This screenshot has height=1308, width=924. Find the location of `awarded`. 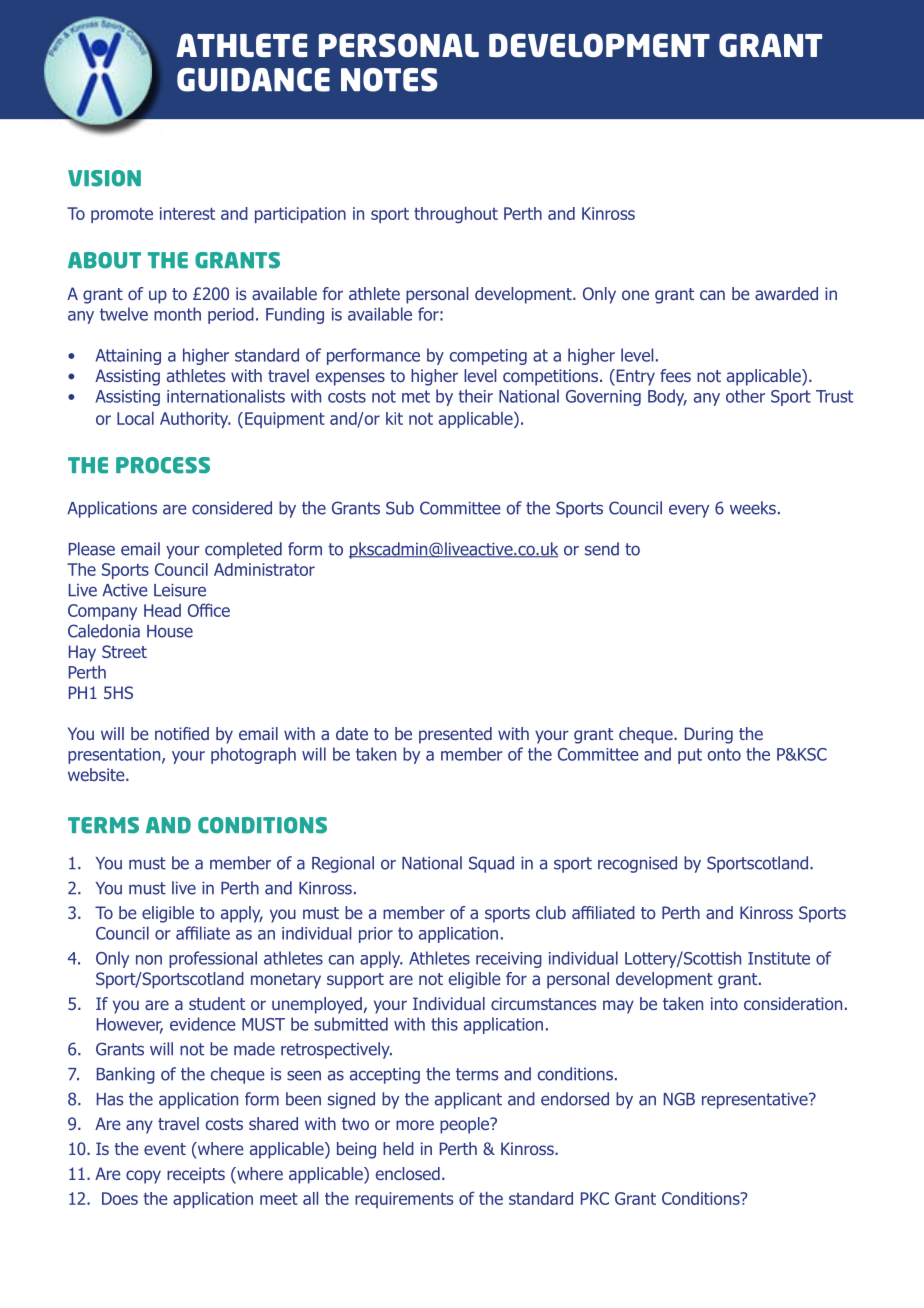

awarded is located at coordinates (786, 293).
